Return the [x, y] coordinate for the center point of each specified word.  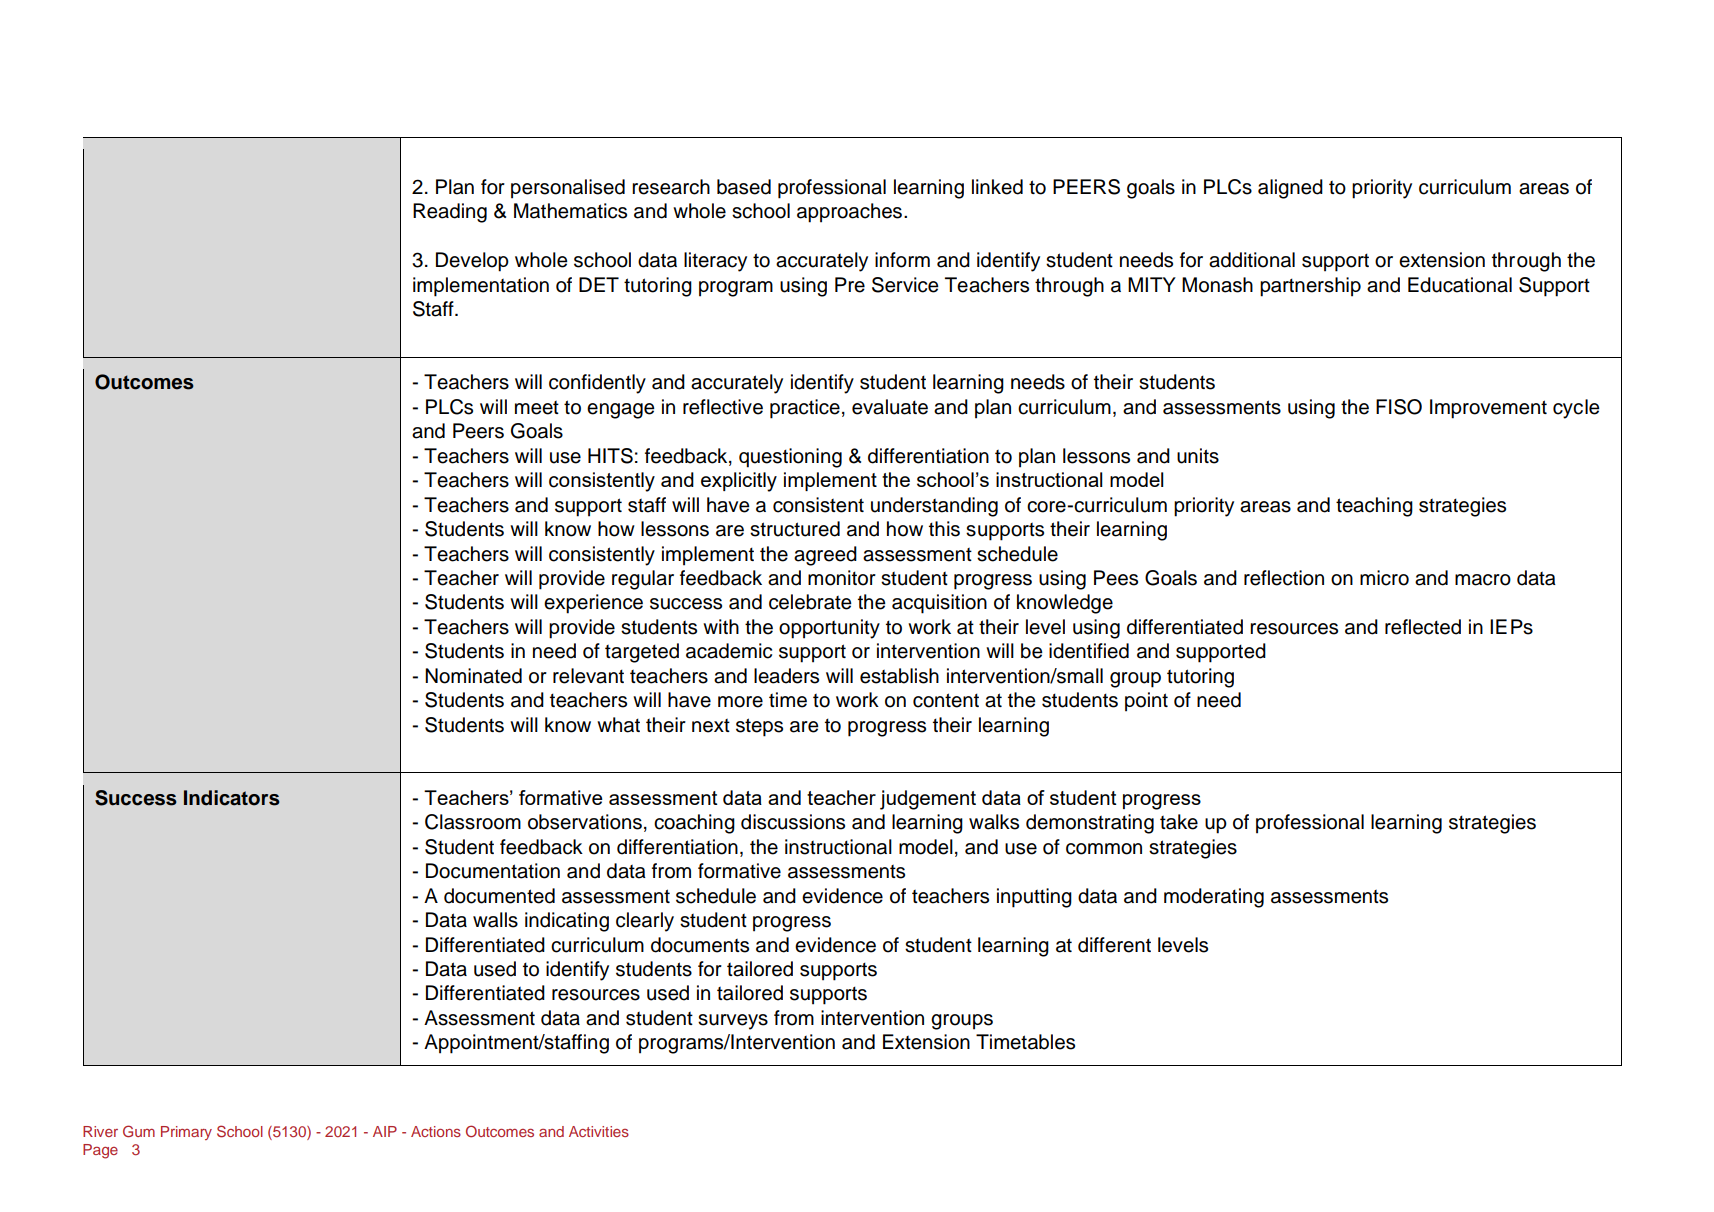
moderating [1214, 898]
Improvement [1488, 409]
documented [499, 896]
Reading [450, 213]
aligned [1290, 189]
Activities [599, 1131]
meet [537, 408]
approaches [849, 213]
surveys [733, 1022]
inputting [1034, 898]
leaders [786, 676]
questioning [790, 458]
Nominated [473, 676]
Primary [186, 1133]
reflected [1423, 627]
